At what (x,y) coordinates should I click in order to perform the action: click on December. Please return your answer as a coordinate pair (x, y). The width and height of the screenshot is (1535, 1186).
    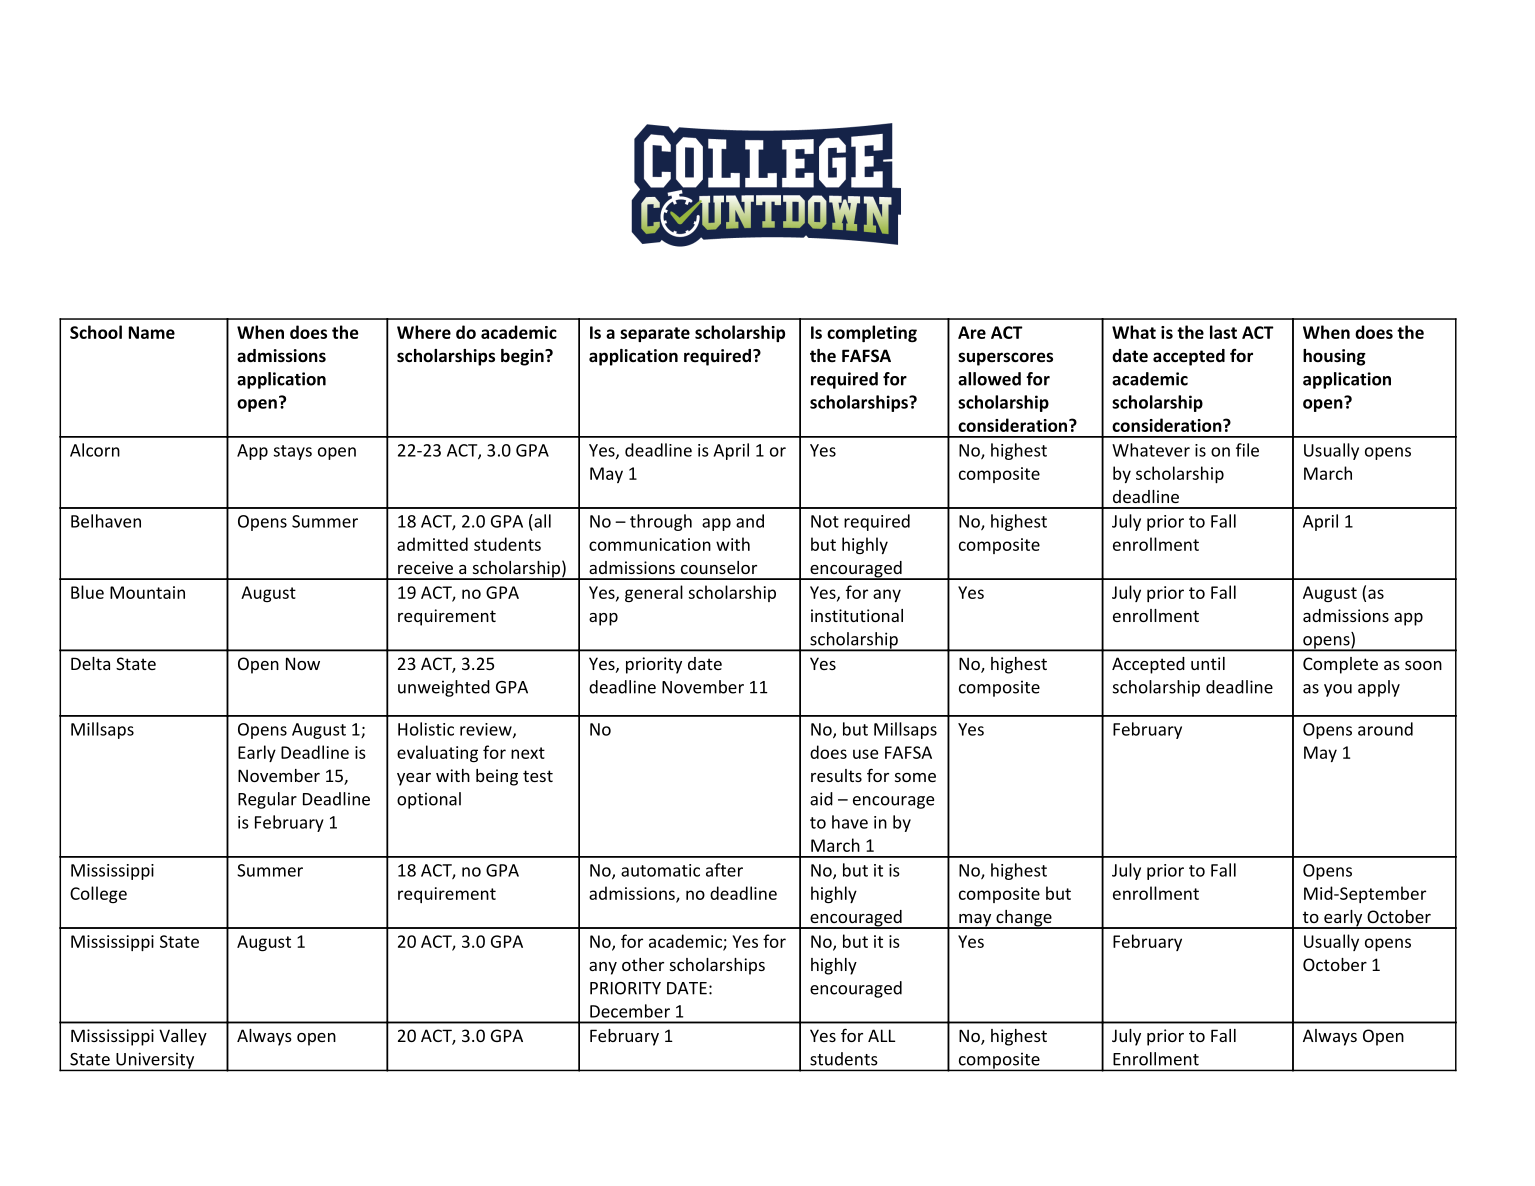
    Looking at the image, I should click on (630, 1011).
